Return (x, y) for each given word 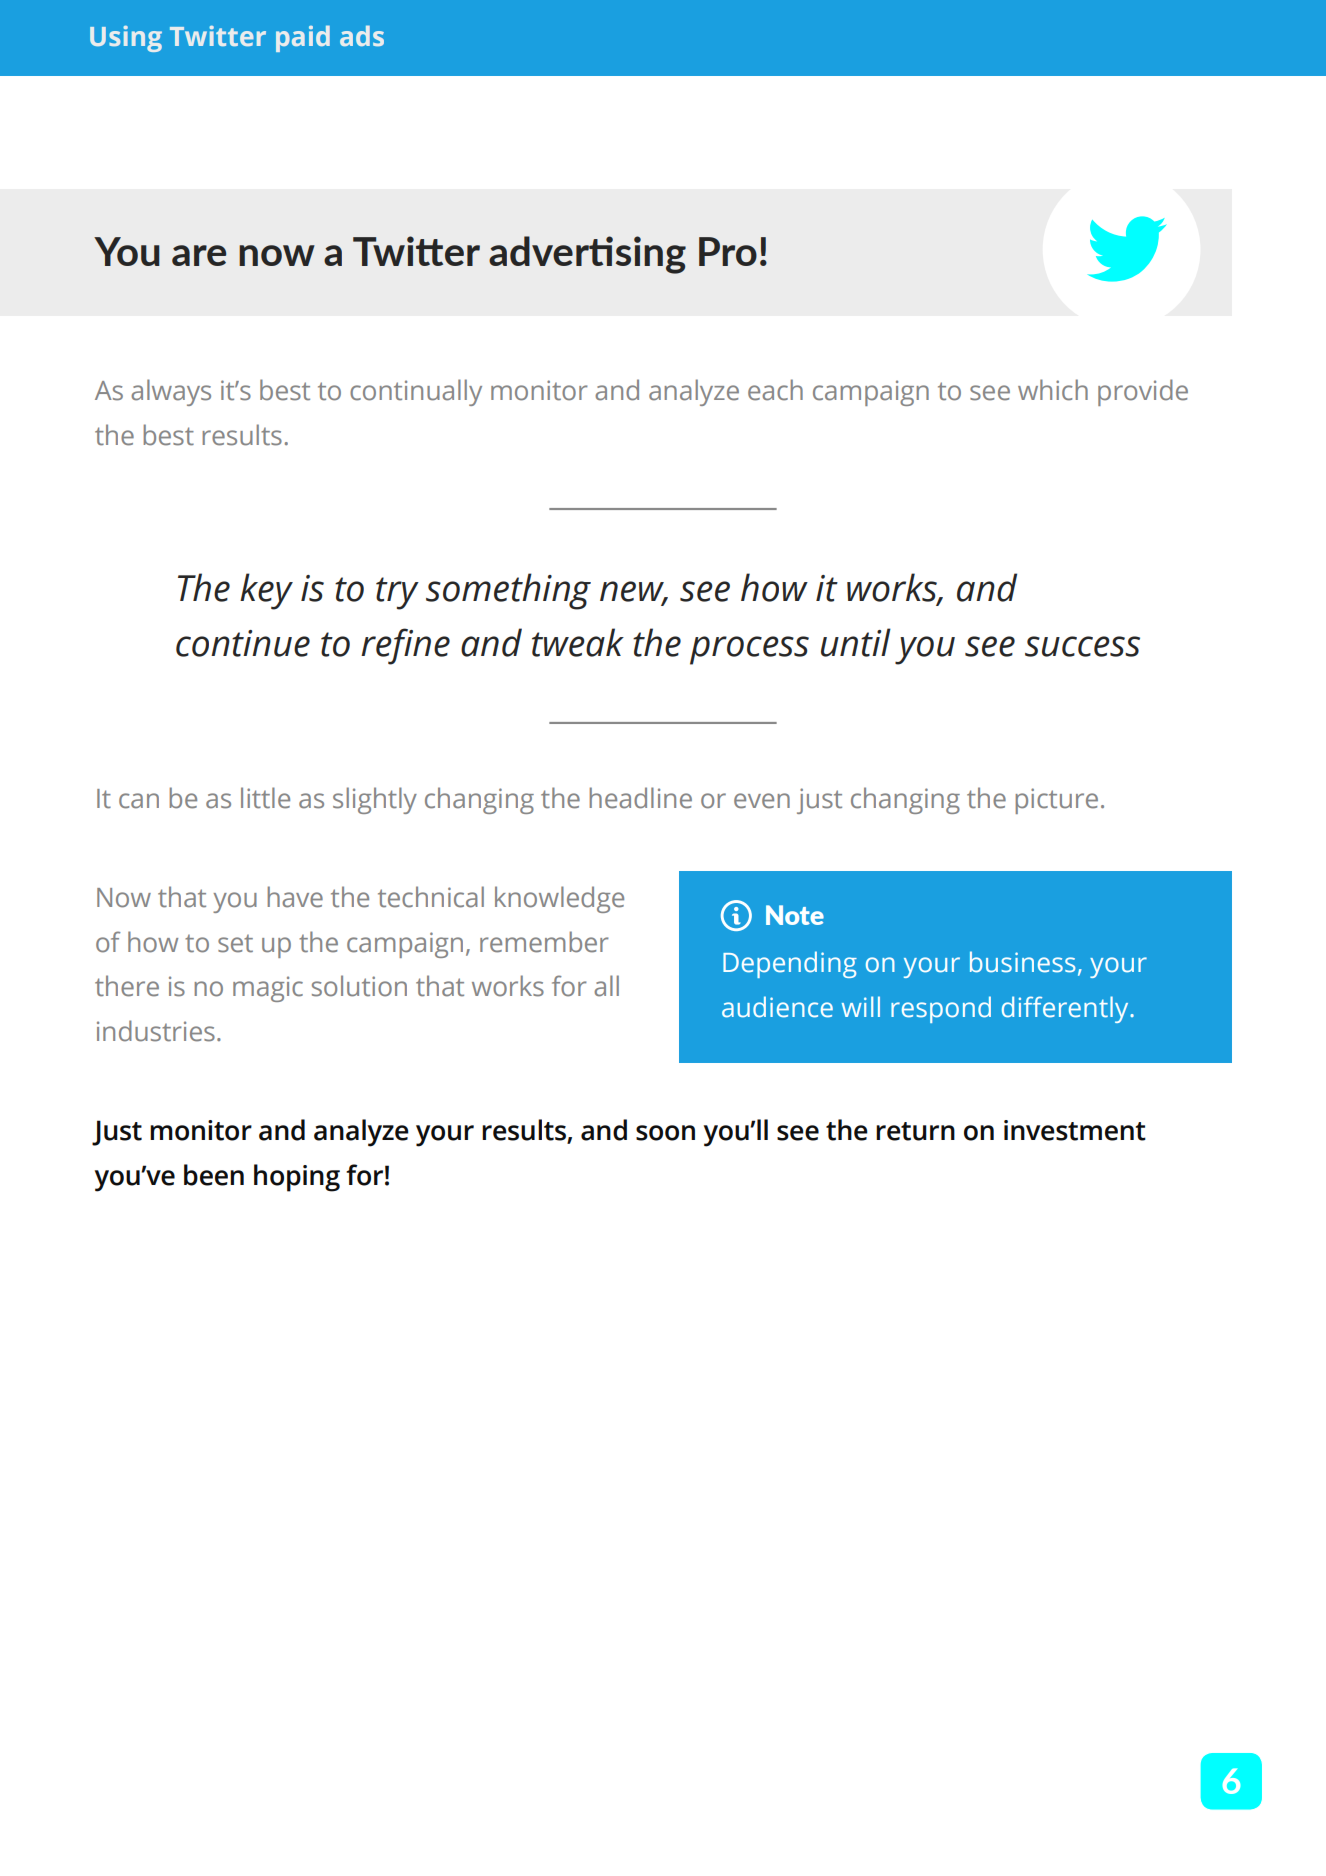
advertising (587, 255)
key (266, 591)
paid (303, 38)
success (1082, 646)
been (214, 1175)
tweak (578, 642)
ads (362, 35)
